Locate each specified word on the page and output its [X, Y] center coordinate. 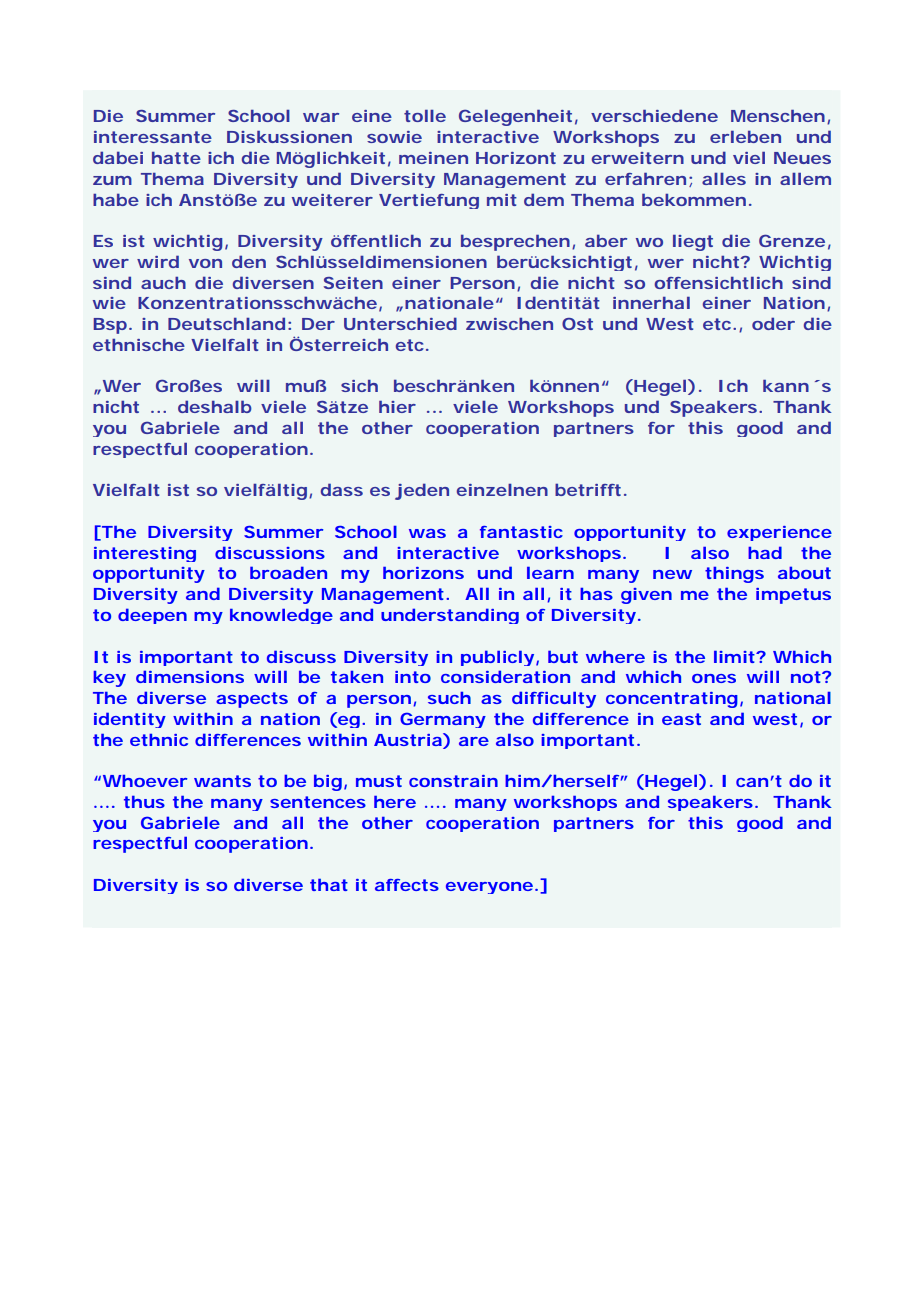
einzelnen [502, 490]
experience [779, 533]
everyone [489, 888]
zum [112, 180]
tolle [425, 116]
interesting [145, 554]
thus [144, 802]
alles [724, 179]
